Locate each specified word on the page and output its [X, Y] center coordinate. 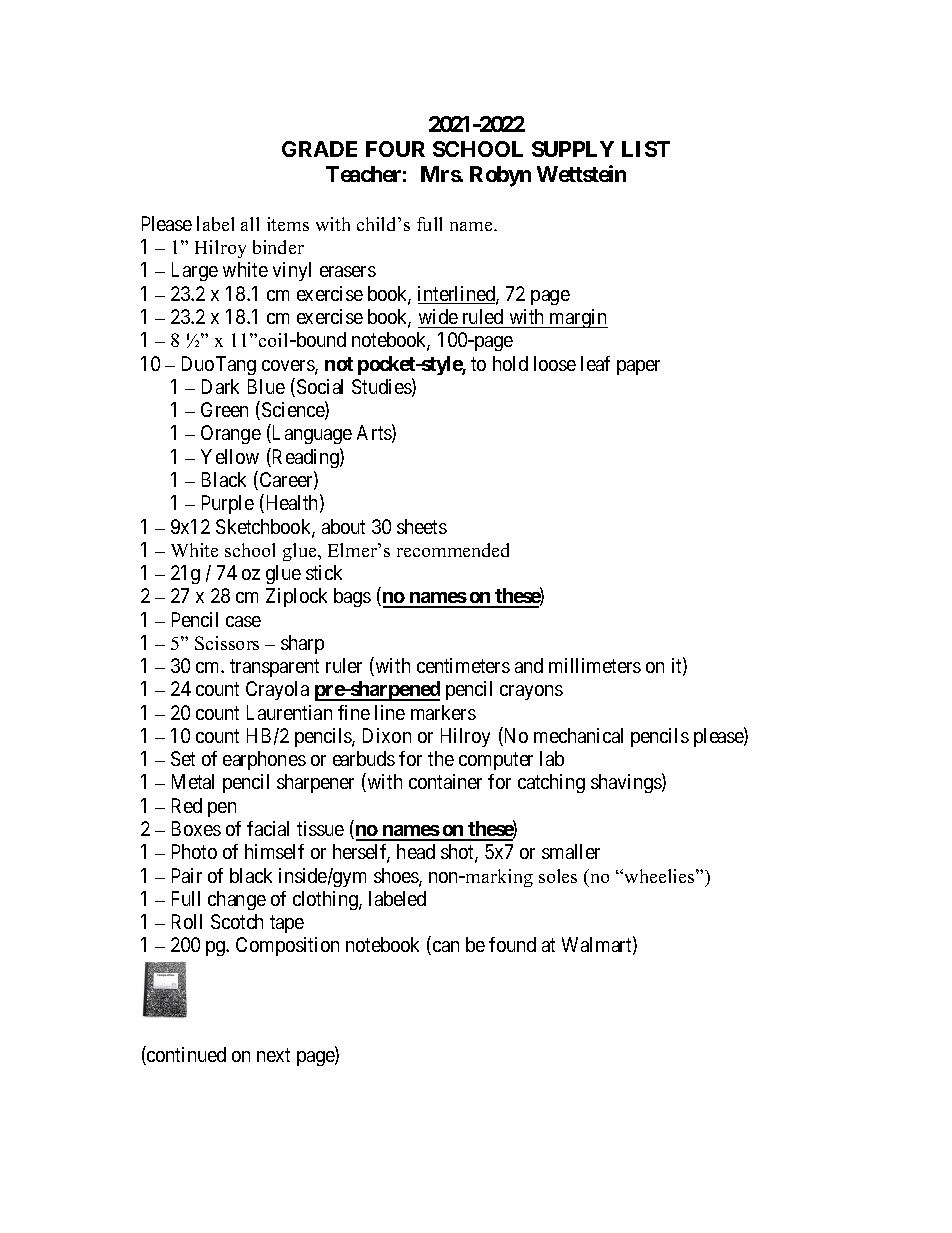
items [288, 224]
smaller [571, 851]
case [243, 621]
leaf [595, 363]
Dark [220, 386]
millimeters [595, 665]
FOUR [395, 149]
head [416, 851]
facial [268, 828]
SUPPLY [573, 149]
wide [438, 316]
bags [352, 597]
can [444, 948]
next [273, 1055]
